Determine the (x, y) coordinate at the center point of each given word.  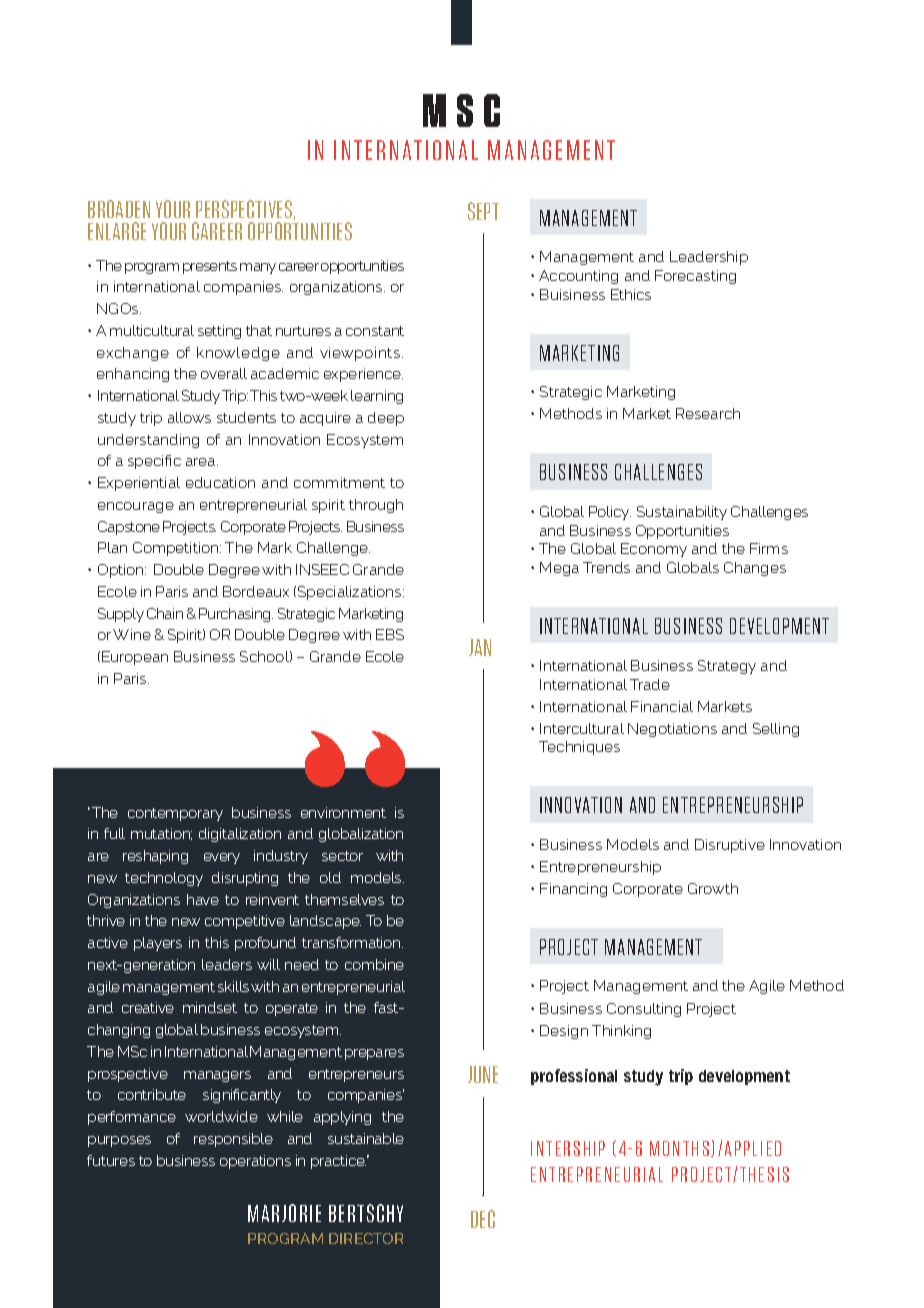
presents (210, 267)
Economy (654, 550)
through (376, 506)
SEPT (483, 211)
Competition (177, 549)
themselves (344, 899)
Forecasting (695, 277)
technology (164, 879)
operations (255, 1162)
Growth (713, 888)
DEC (483, 1219)
